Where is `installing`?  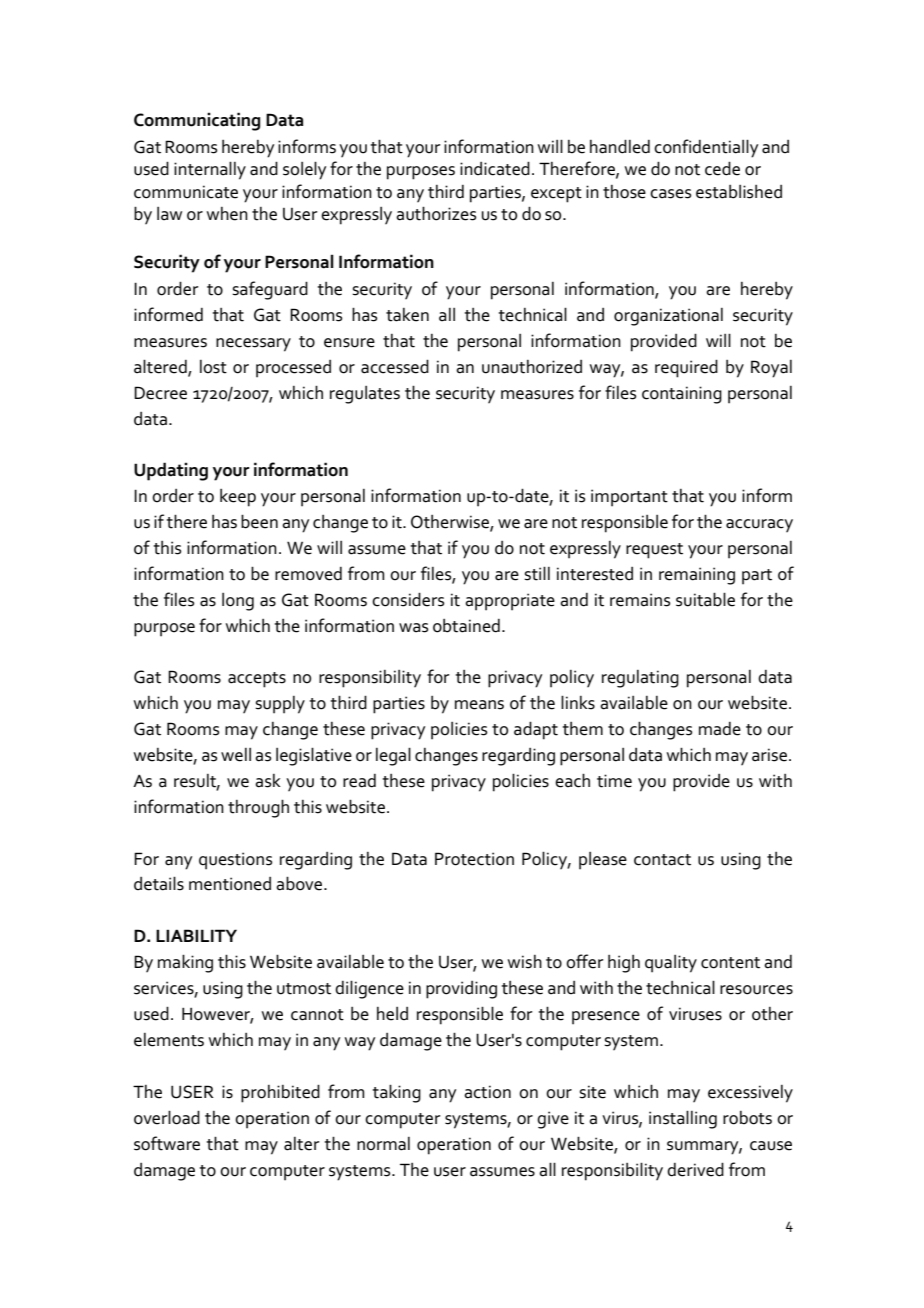 installing is located at coordinates (683, 1119).
